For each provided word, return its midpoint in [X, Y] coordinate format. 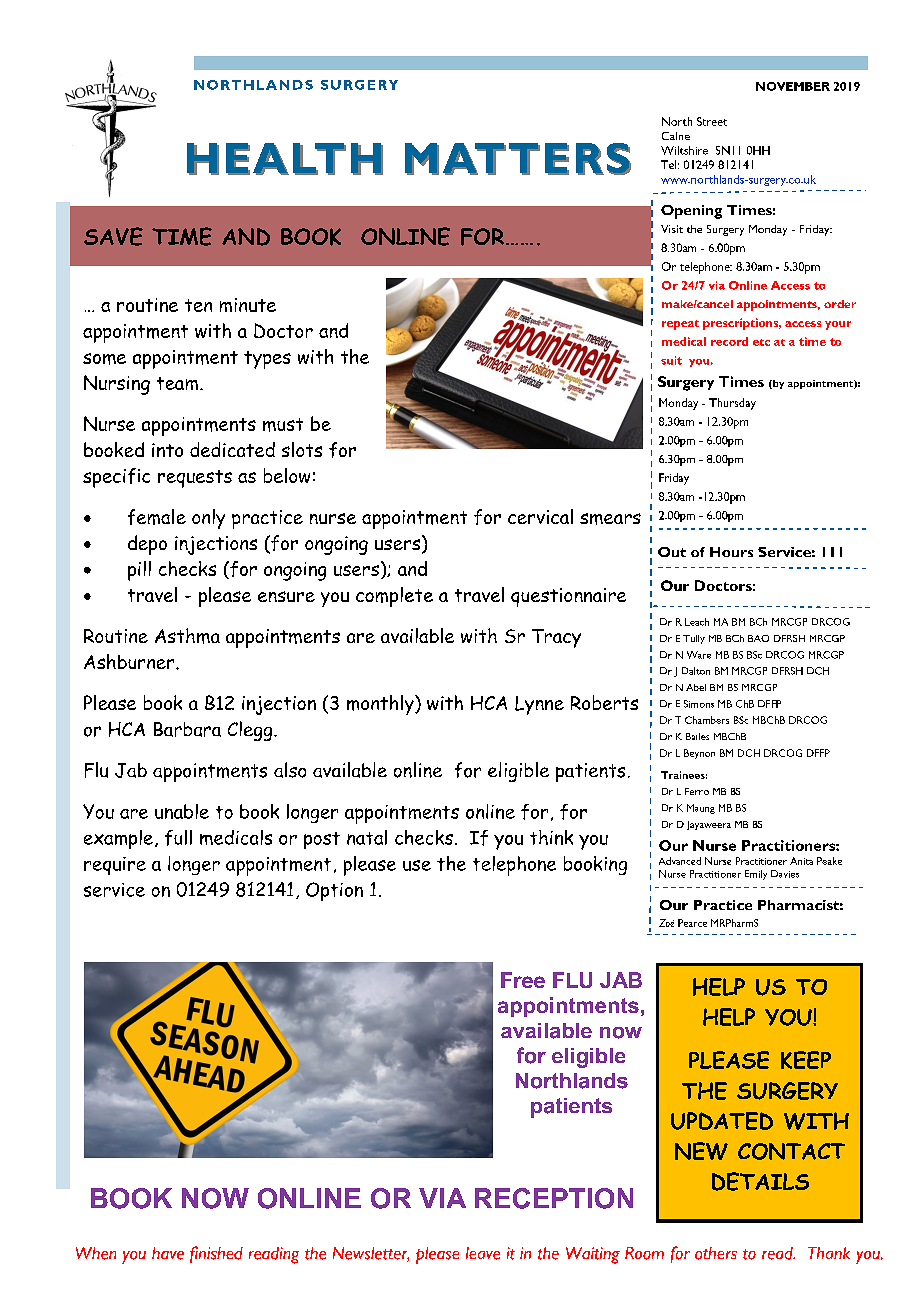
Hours [731, 552]
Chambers [707, 720]
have [168, 1253]
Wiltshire [684, 150]
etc [761, 342]
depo [147, 545]
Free [523, 980]
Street [712, 121]
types [267, 360]
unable [182, 811]
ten [198, 305]
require [115, 866]
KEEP [806, 1060]
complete [394, 597]
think [551, 837]
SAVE [113, 236]
